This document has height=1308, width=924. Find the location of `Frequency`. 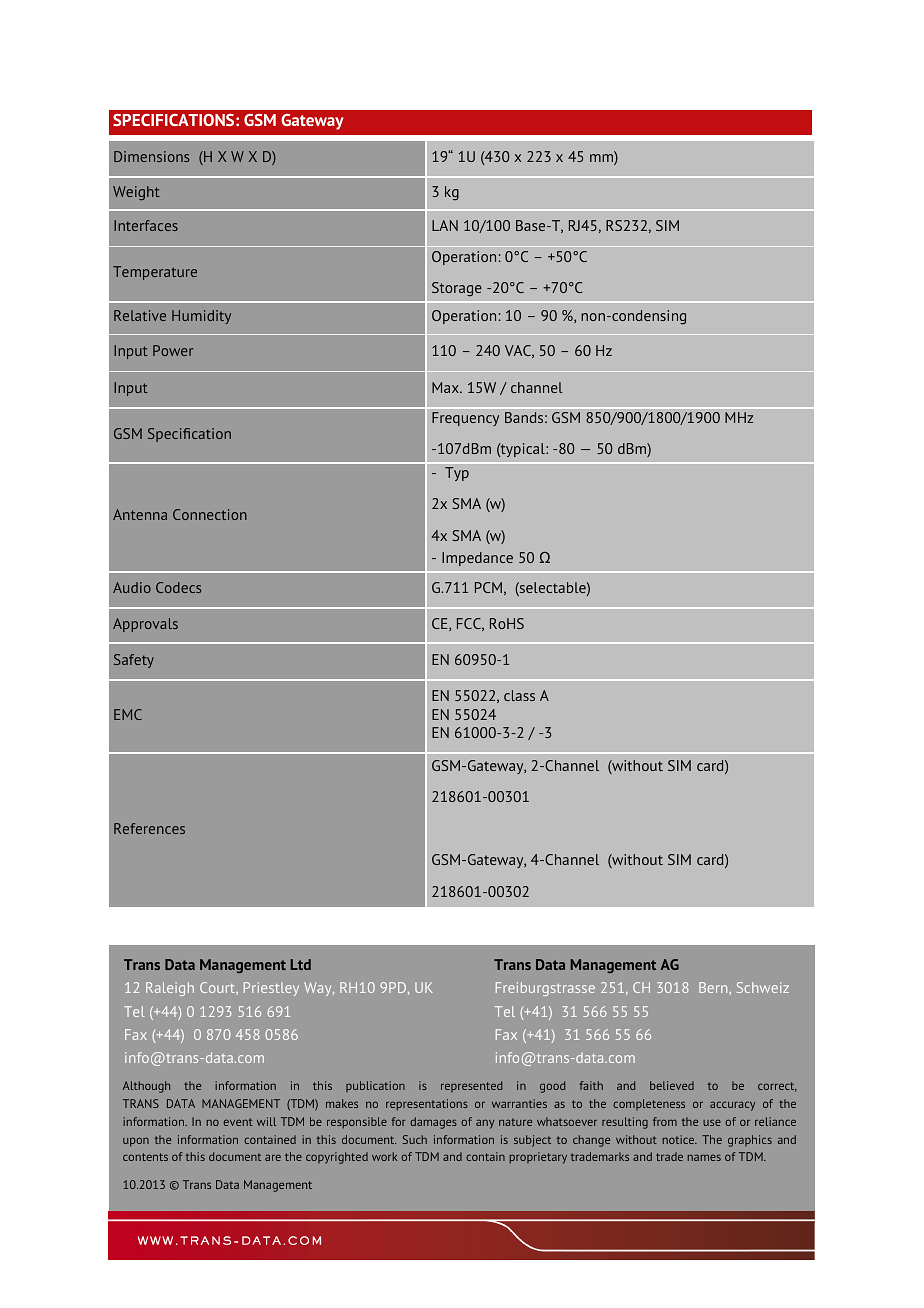

Frequency is located at coordinates (465, 419).
